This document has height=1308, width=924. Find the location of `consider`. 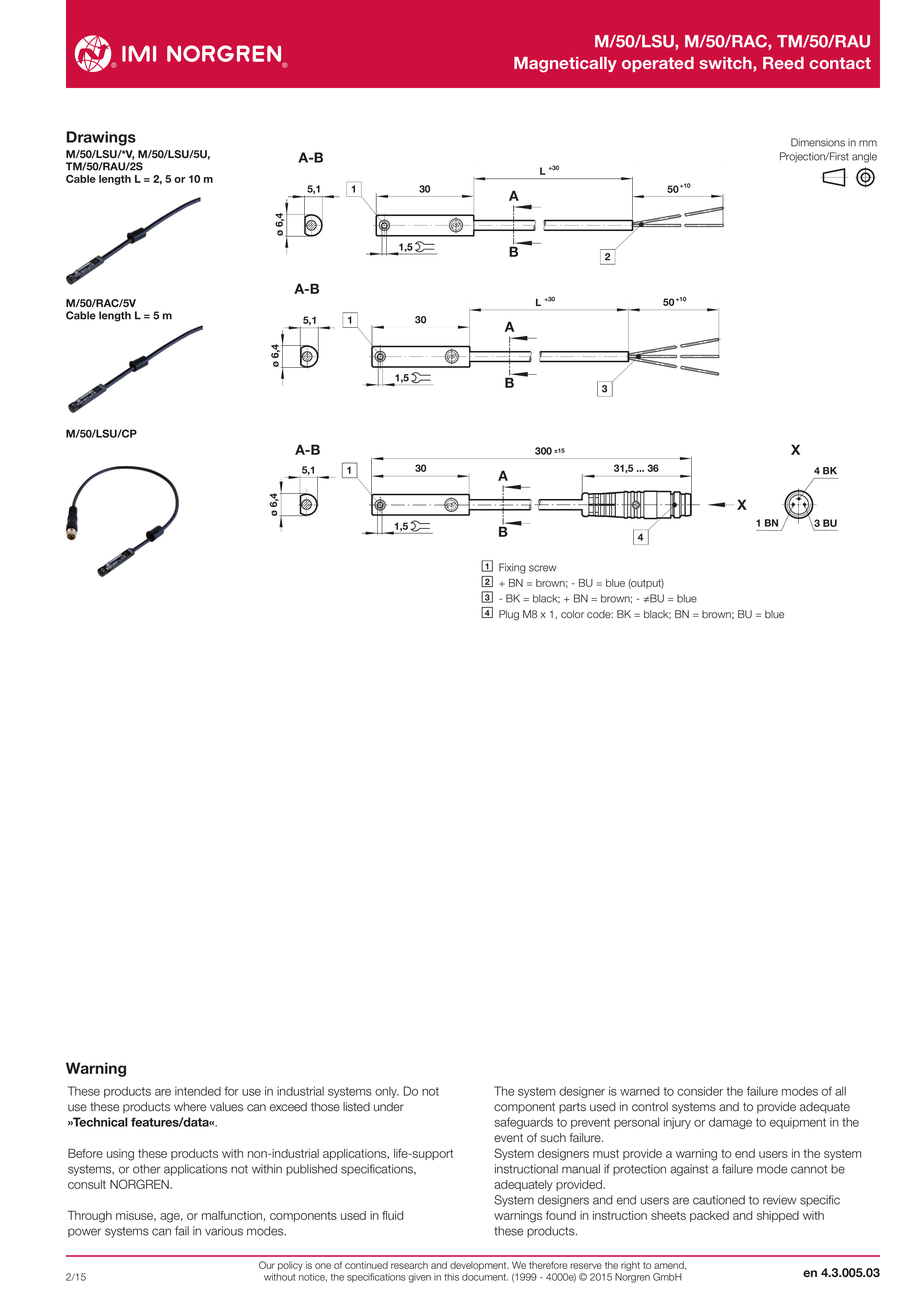

consider is located at coordinates (700, 1091).
